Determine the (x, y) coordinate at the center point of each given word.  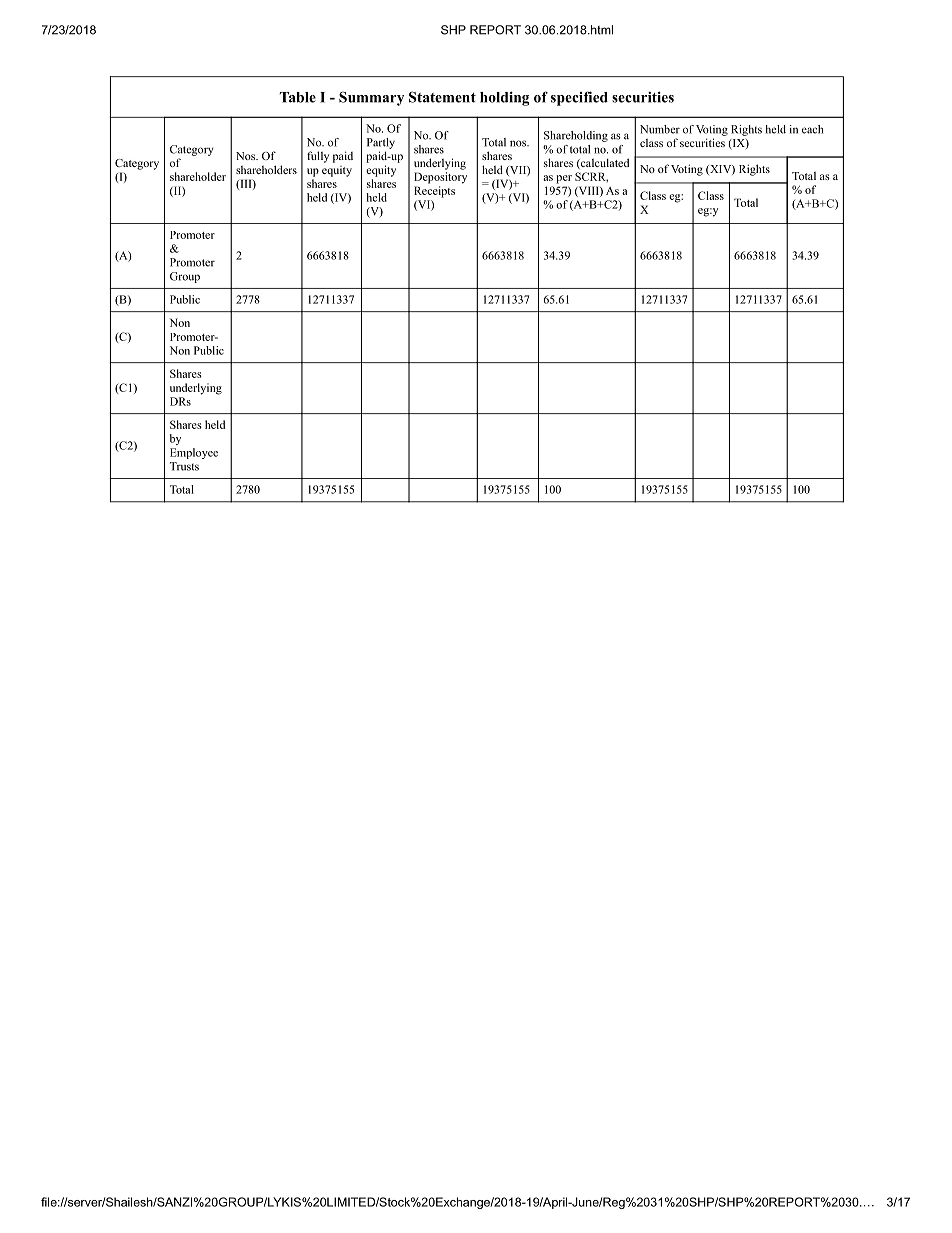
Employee (194, 453)
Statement (442, 97)
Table (298, 97)
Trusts (184, 466)
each (812, 129)
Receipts (434, 192)
